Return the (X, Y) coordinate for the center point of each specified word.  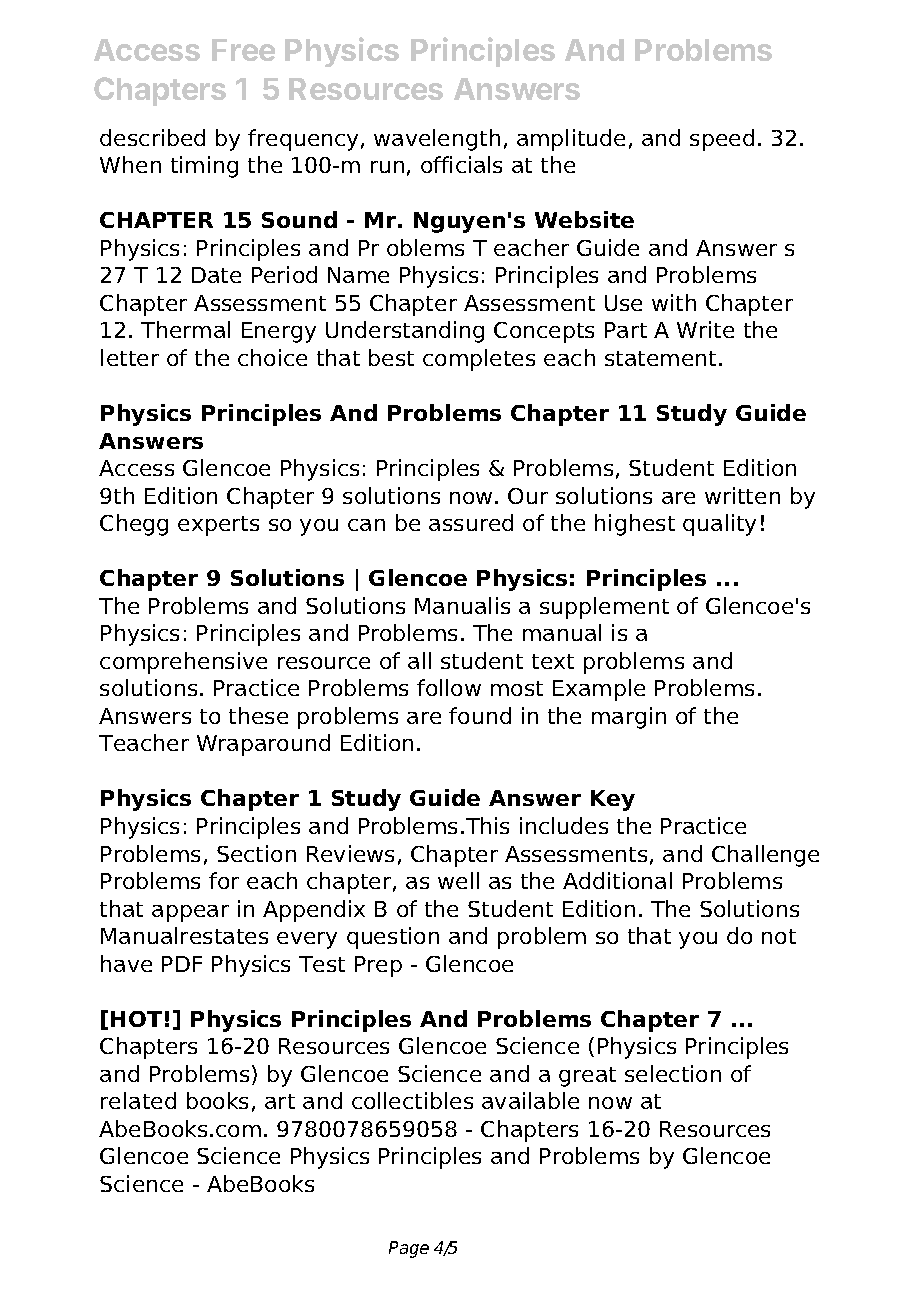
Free (243, 50)
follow (449, 687)
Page (409, 1249)
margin (629, 718)
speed (722, 140)
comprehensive (183, 663)
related (138, 1100)
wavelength (437, 140)
